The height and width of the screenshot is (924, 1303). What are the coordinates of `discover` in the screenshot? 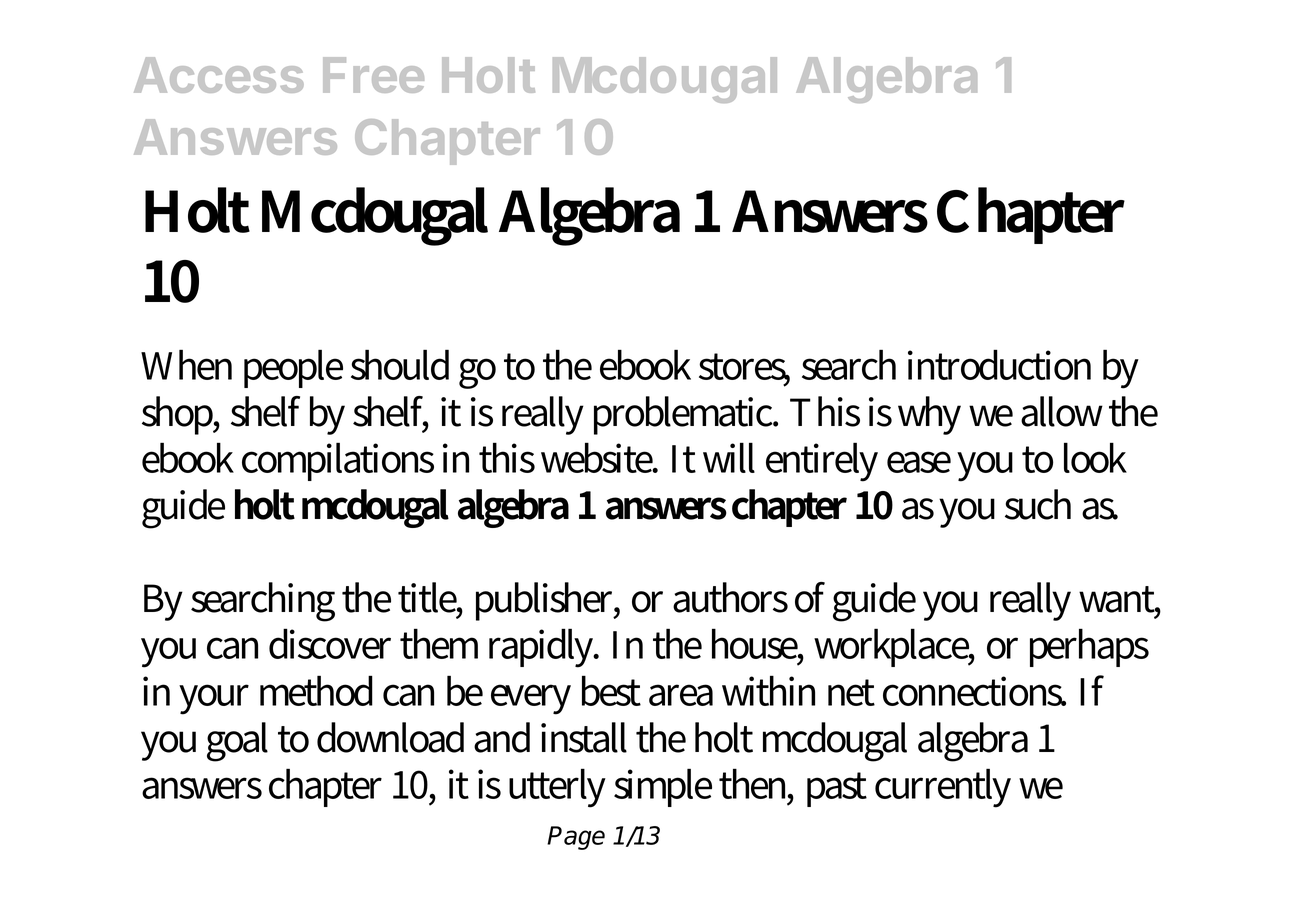 It's located at (330, 643).
